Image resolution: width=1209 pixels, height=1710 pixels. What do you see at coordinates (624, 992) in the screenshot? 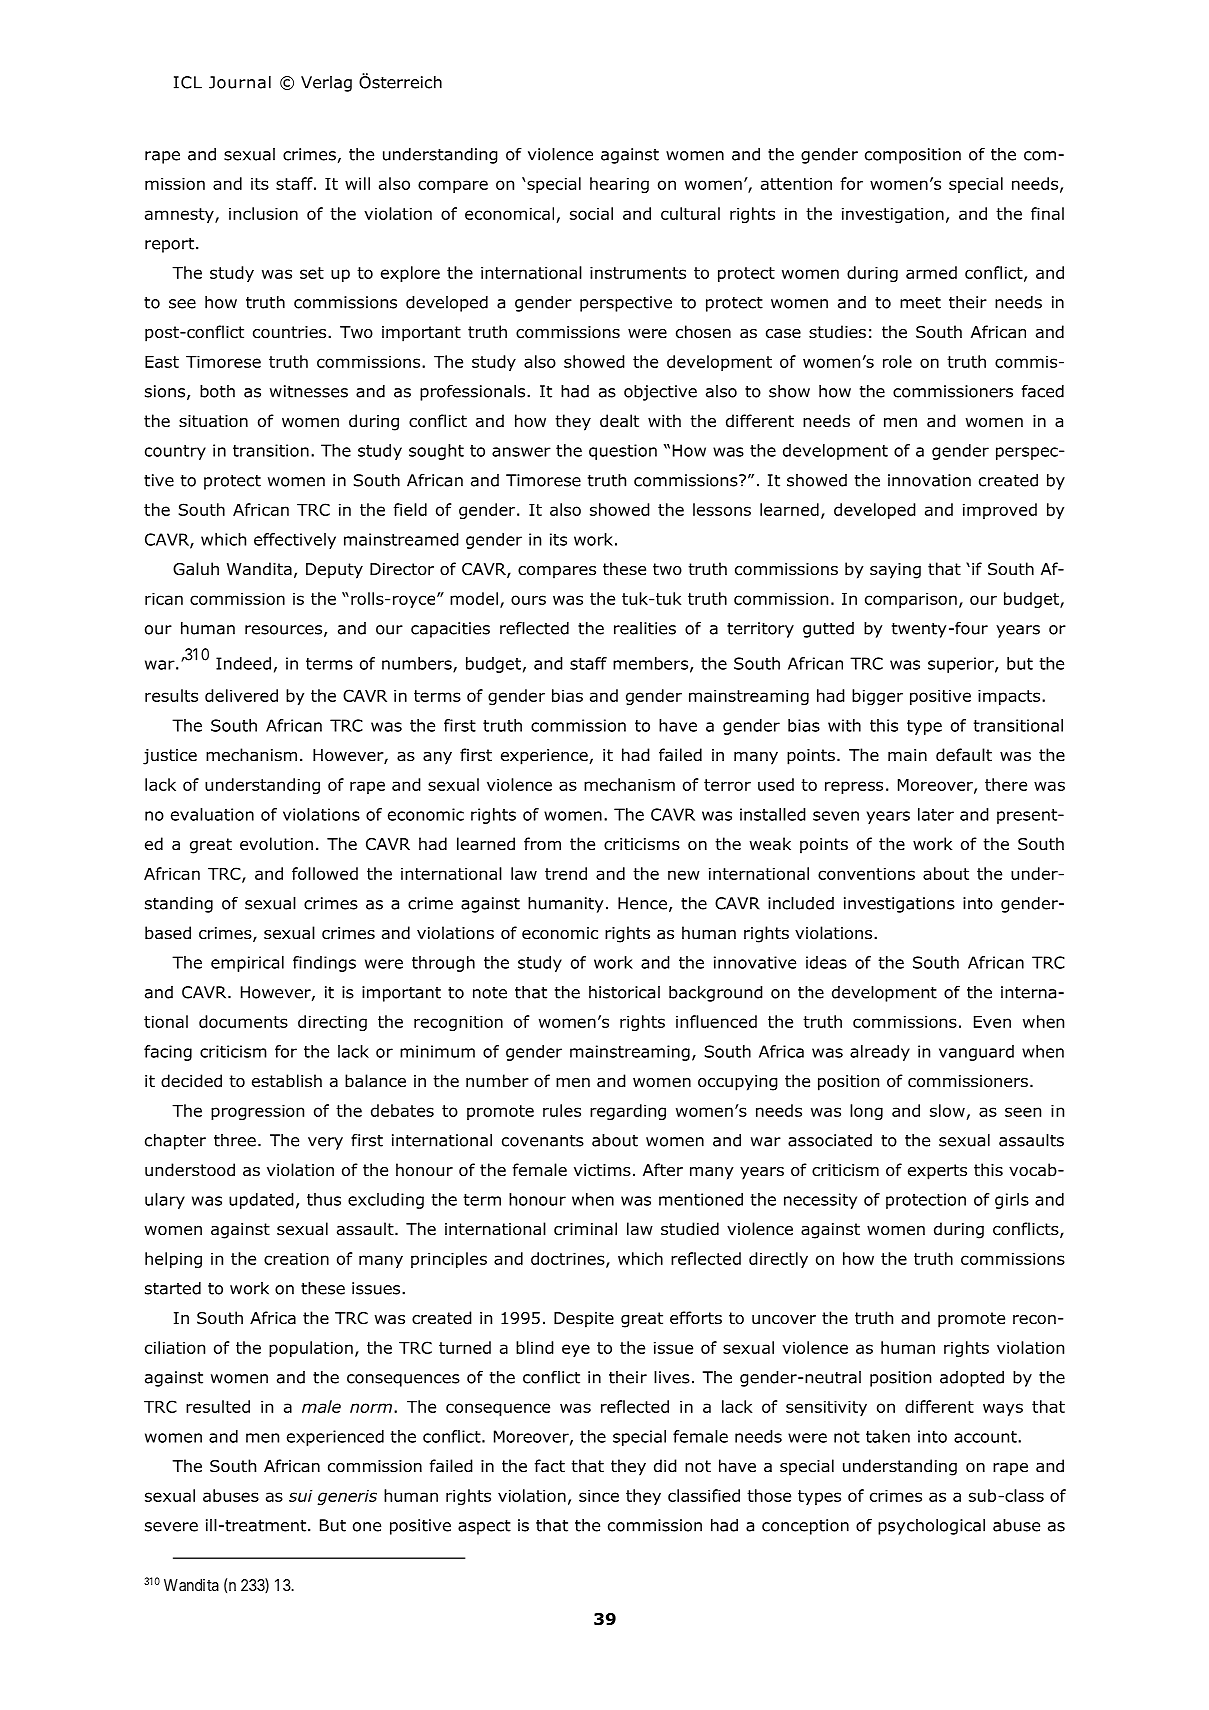
I see `historical` at bounding box center [624, 992].
